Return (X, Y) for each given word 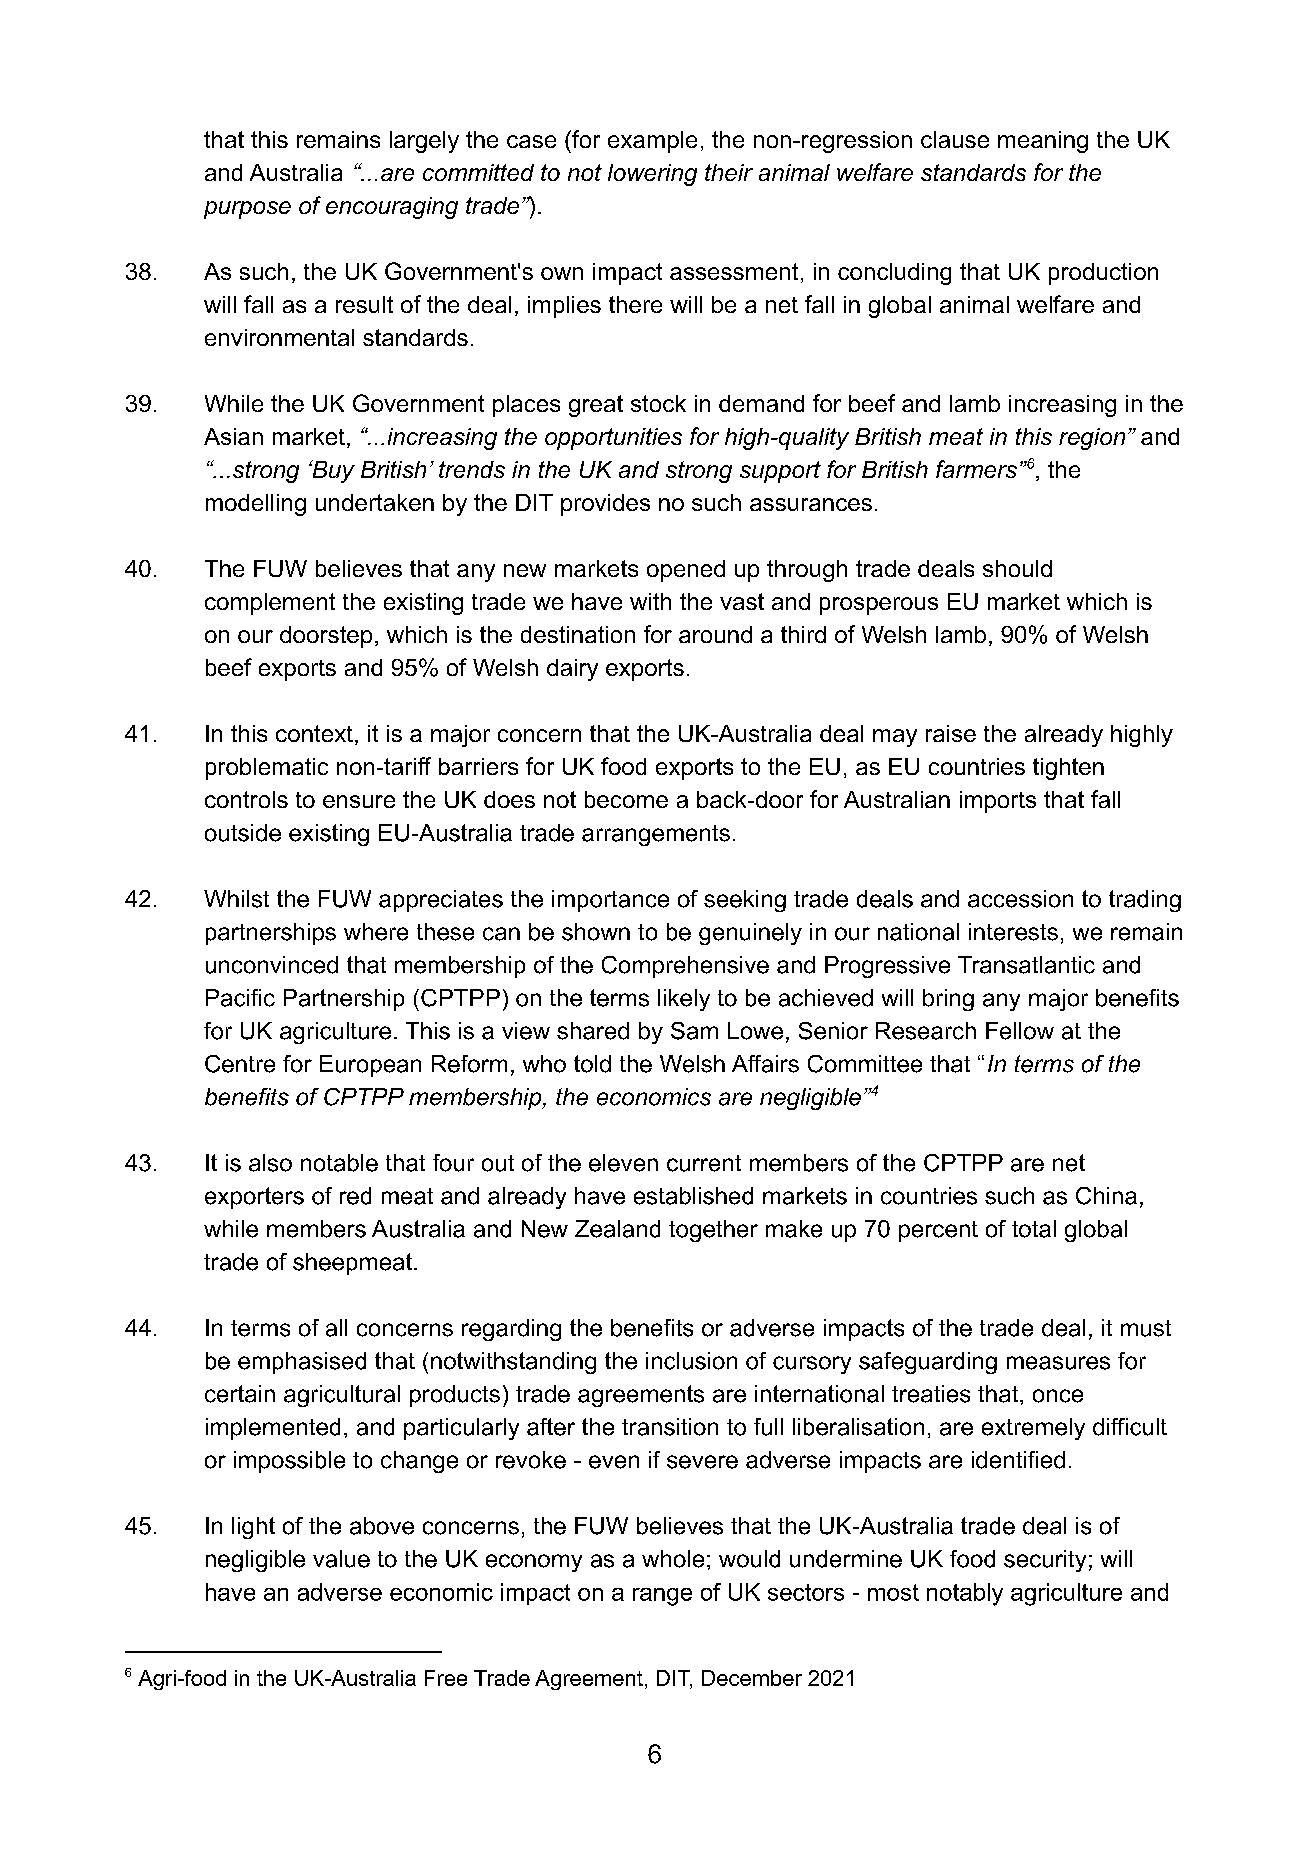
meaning (1043, 142)
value (341, 1559)
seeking (745, 901)
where (376, 932)
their (729, 172)
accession (1020, 899)
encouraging (392, 208)
